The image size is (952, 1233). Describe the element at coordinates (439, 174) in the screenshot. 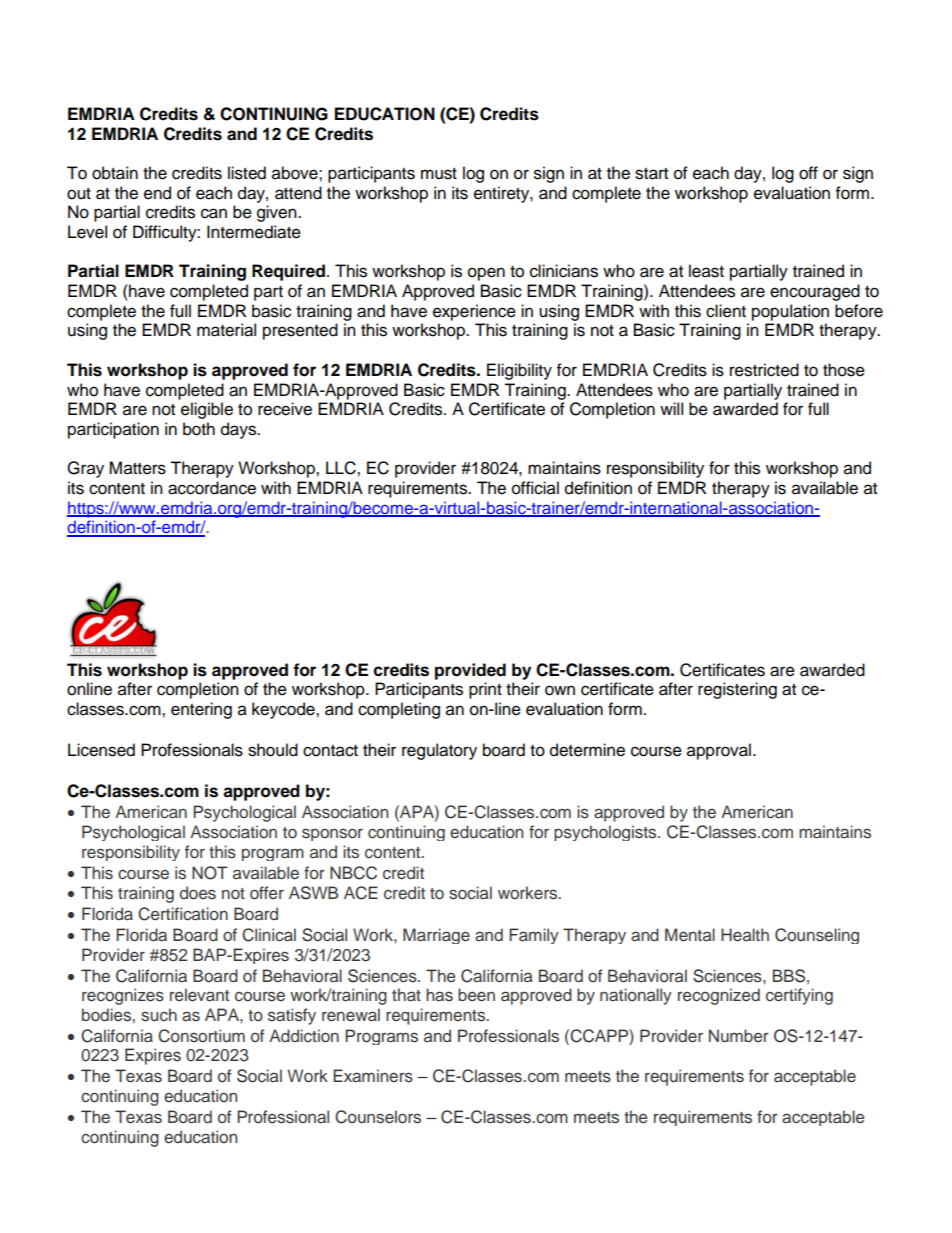

I see `must` at that location.
